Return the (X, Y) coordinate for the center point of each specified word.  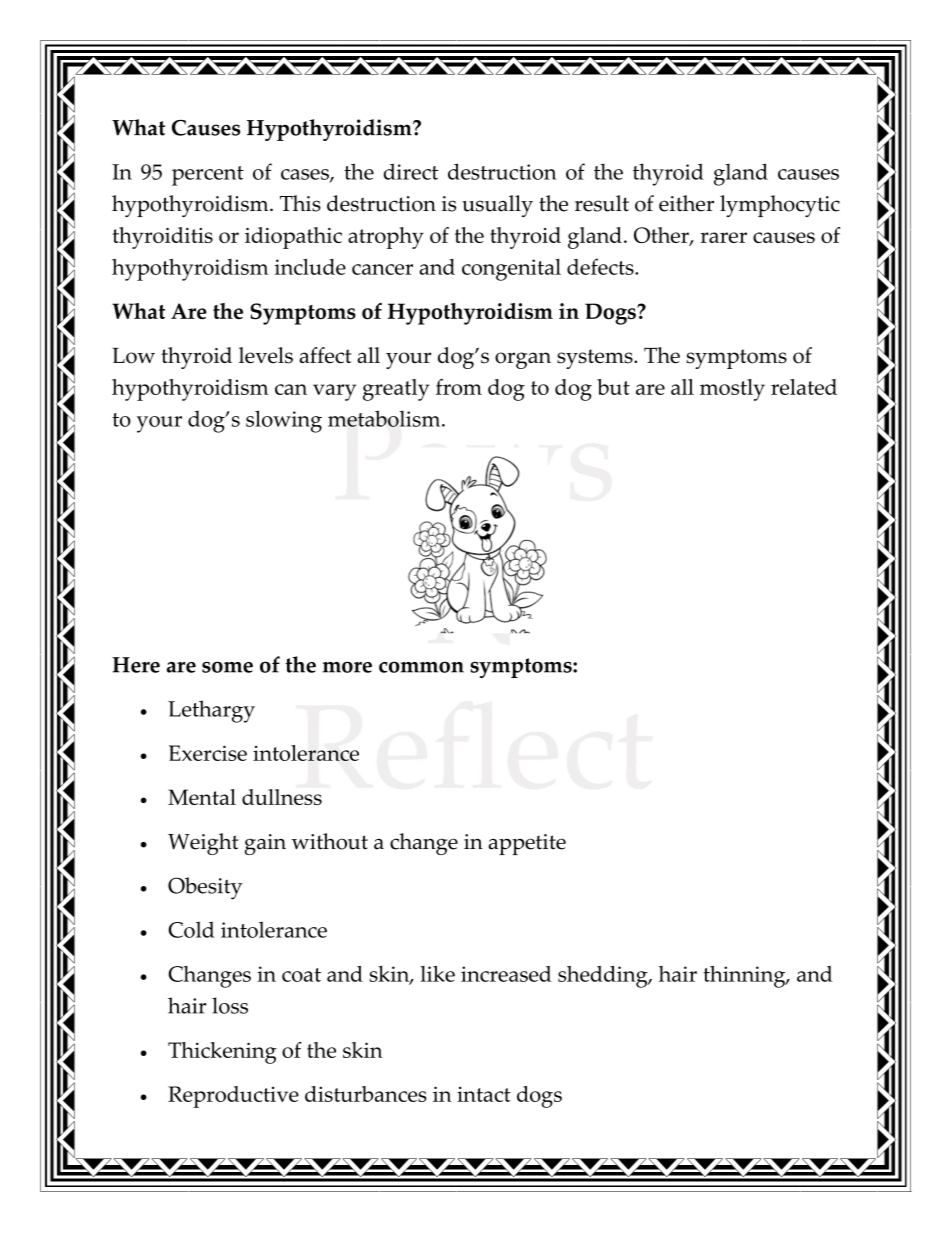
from (459, 387)
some (227, 667)
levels (266, 355)
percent (208, 176)
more (347, 667)
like (437, 974)
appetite (527, 844)
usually (497, 206)
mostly (732, 390)
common (421, 667)
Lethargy (211, 711)
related (804, 387)
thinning (745, 977)
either (686, 203)
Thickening (222, 1053)
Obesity (205, 888)
